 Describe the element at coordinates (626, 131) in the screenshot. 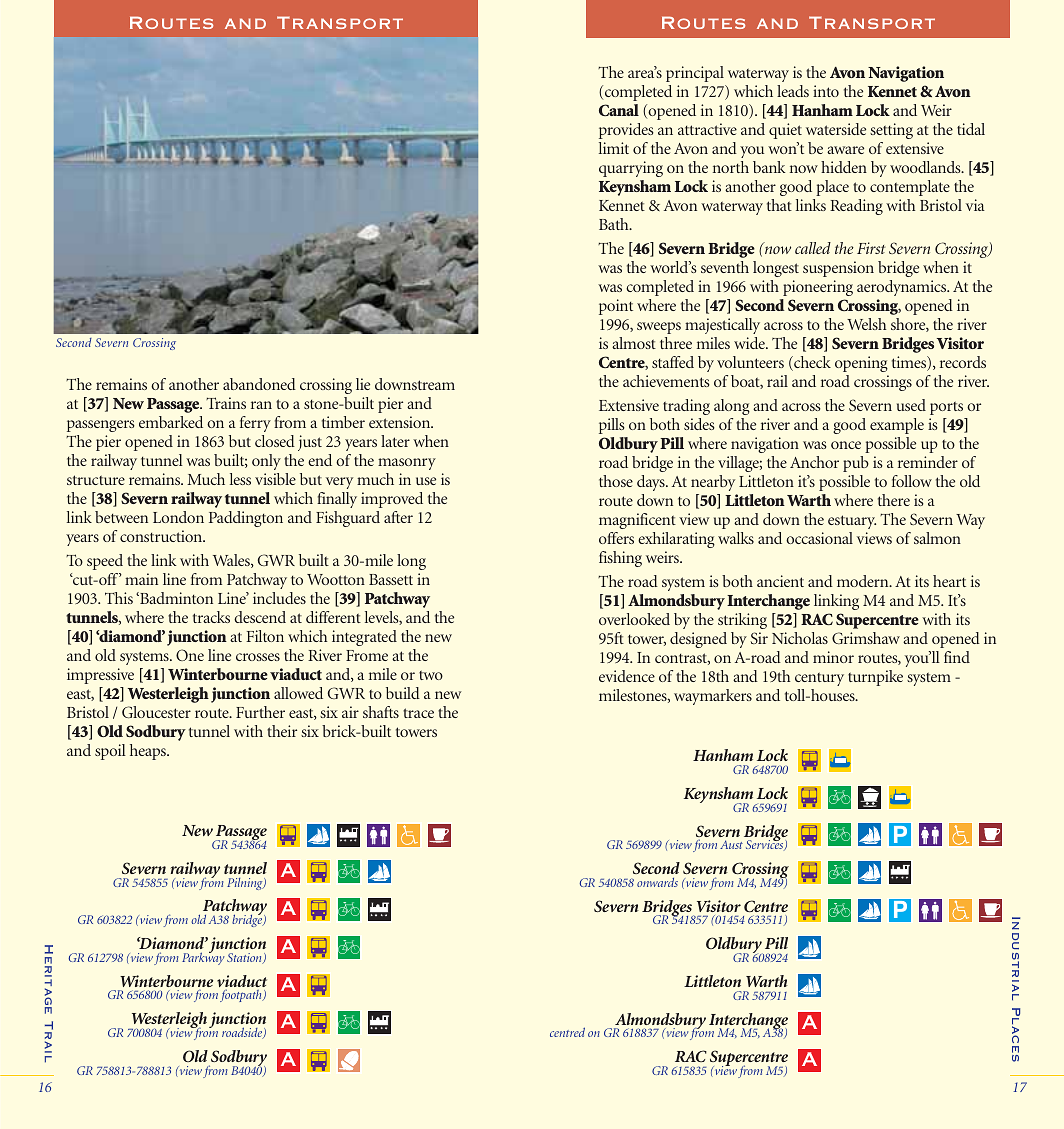

I see `provides` at that location.
